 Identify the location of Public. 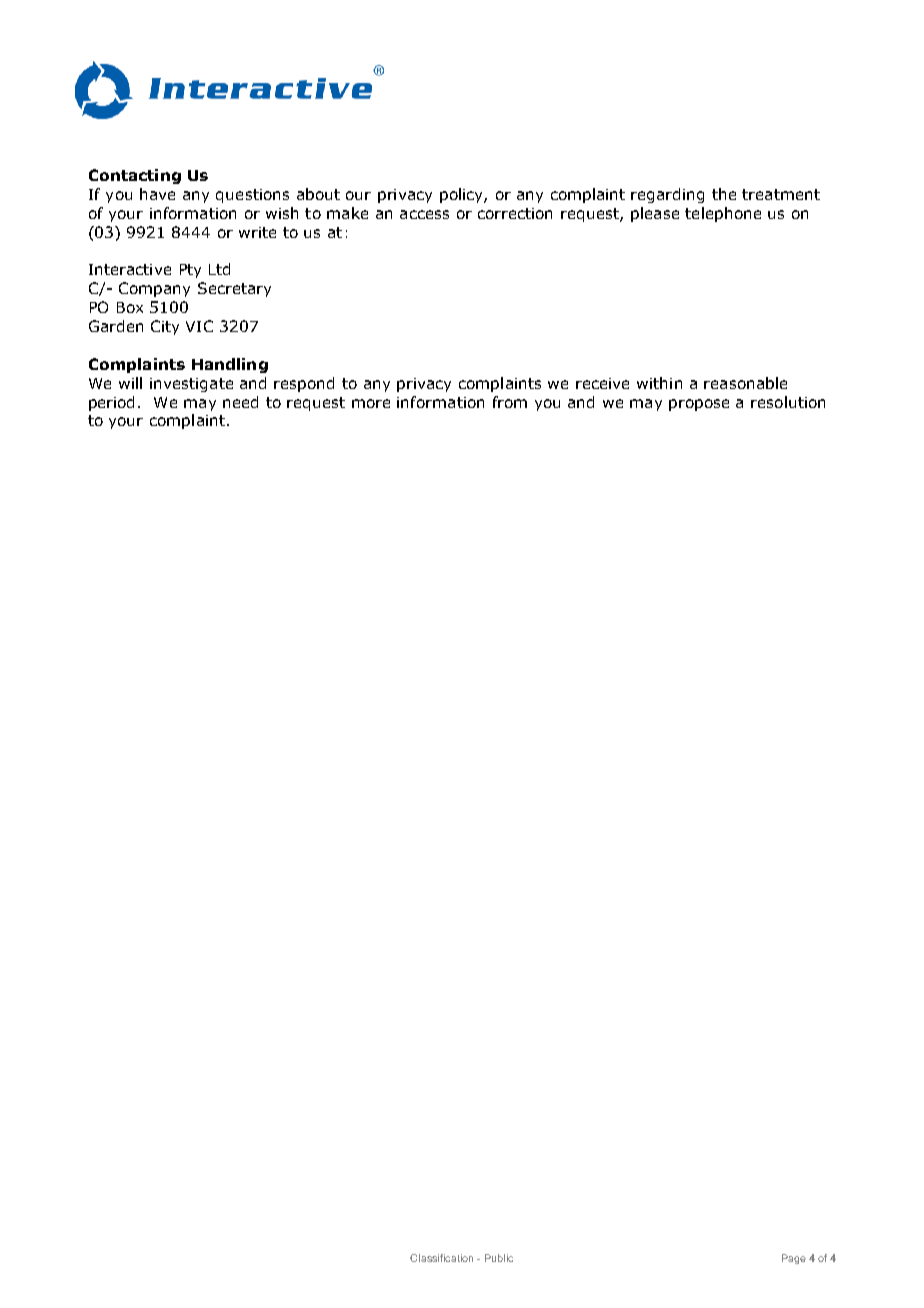
(499, 1258).
